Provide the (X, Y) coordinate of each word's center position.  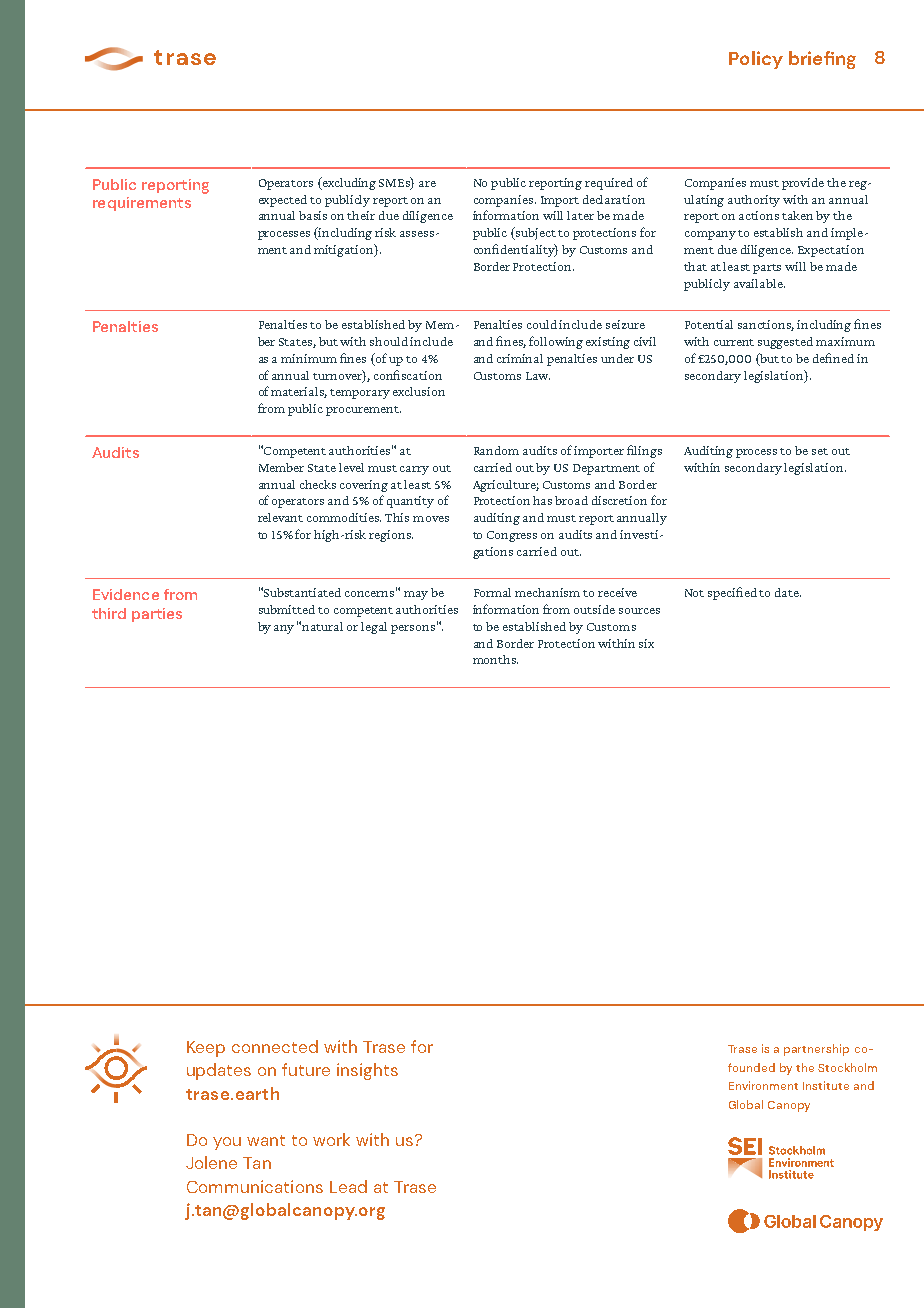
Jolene (211, 1162)
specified (734, 593)
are (427, 184)
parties (157, 615)
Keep (206, 1049)
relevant (280, 517)
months (495, 659)
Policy (756, 60)
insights (367, 1071)
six (646, 643)
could (543, 324)
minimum (309, 358)
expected (283, 201)
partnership (816, 1050)
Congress (512, 536)
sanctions (766, 325)
